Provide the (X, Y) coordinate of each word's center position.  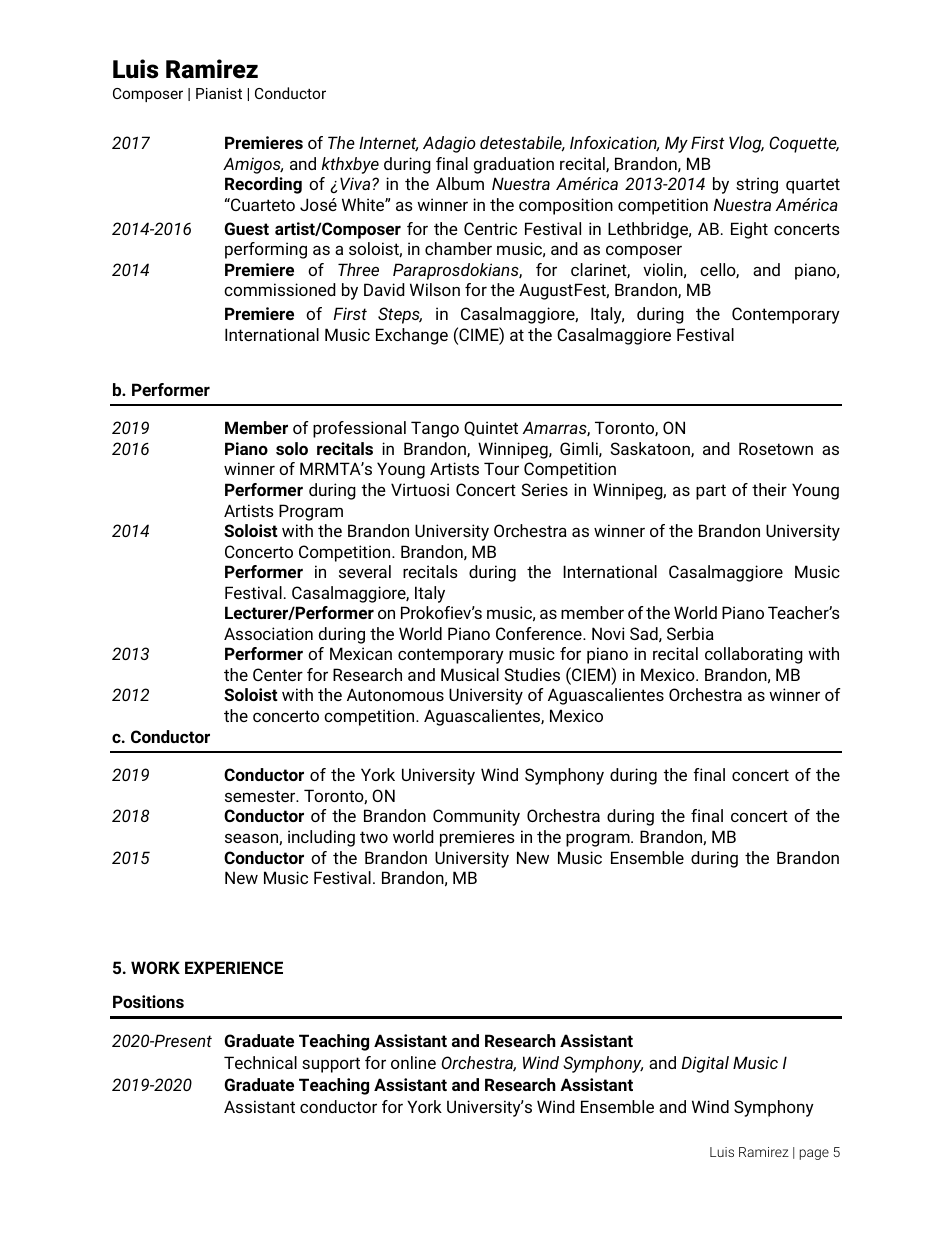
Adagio (449, 144)
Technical (260, 1062)
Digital (705, 1064)
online (413, 1062)
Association (268, 633)
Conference (540, 633)
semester (261, 796)
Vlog (746, 144)
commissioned (280, 289)
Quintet (491, 428)
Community (476, 817)
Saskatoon (651, 449)
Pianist (219, 93)
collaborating (754, 655)
